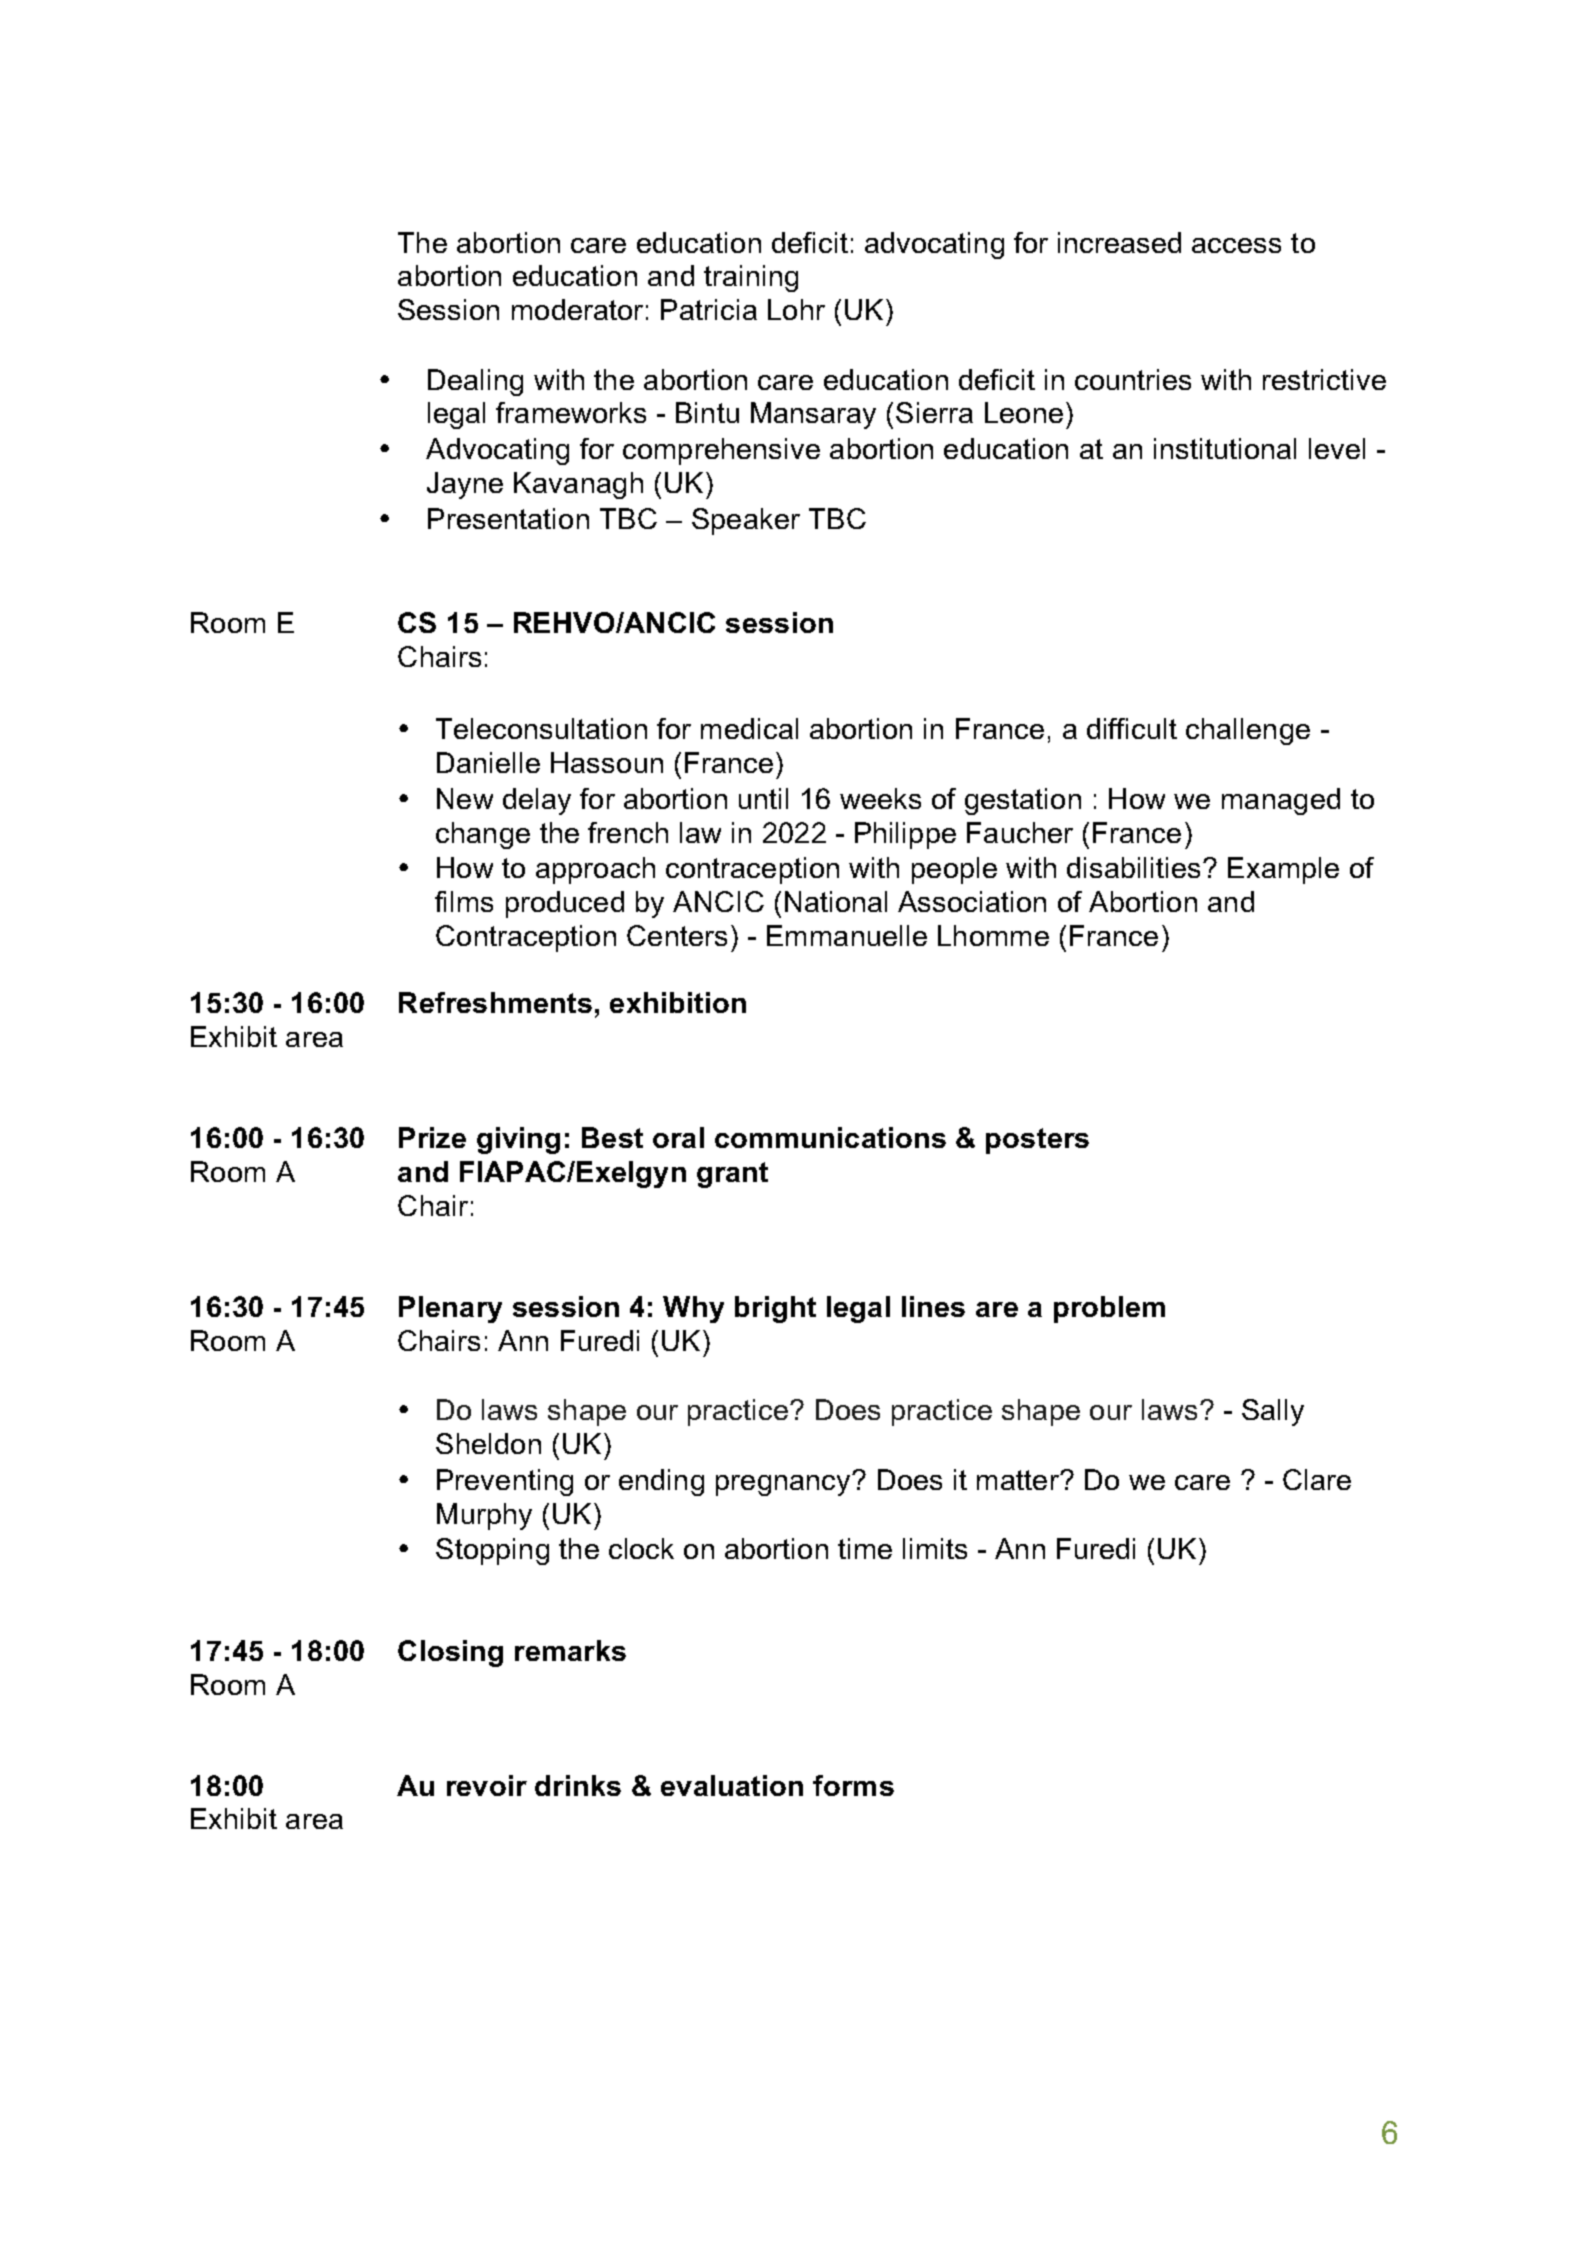 This document has width=1588, height=2247. I want to click on Presentation, so click(508, 518).
